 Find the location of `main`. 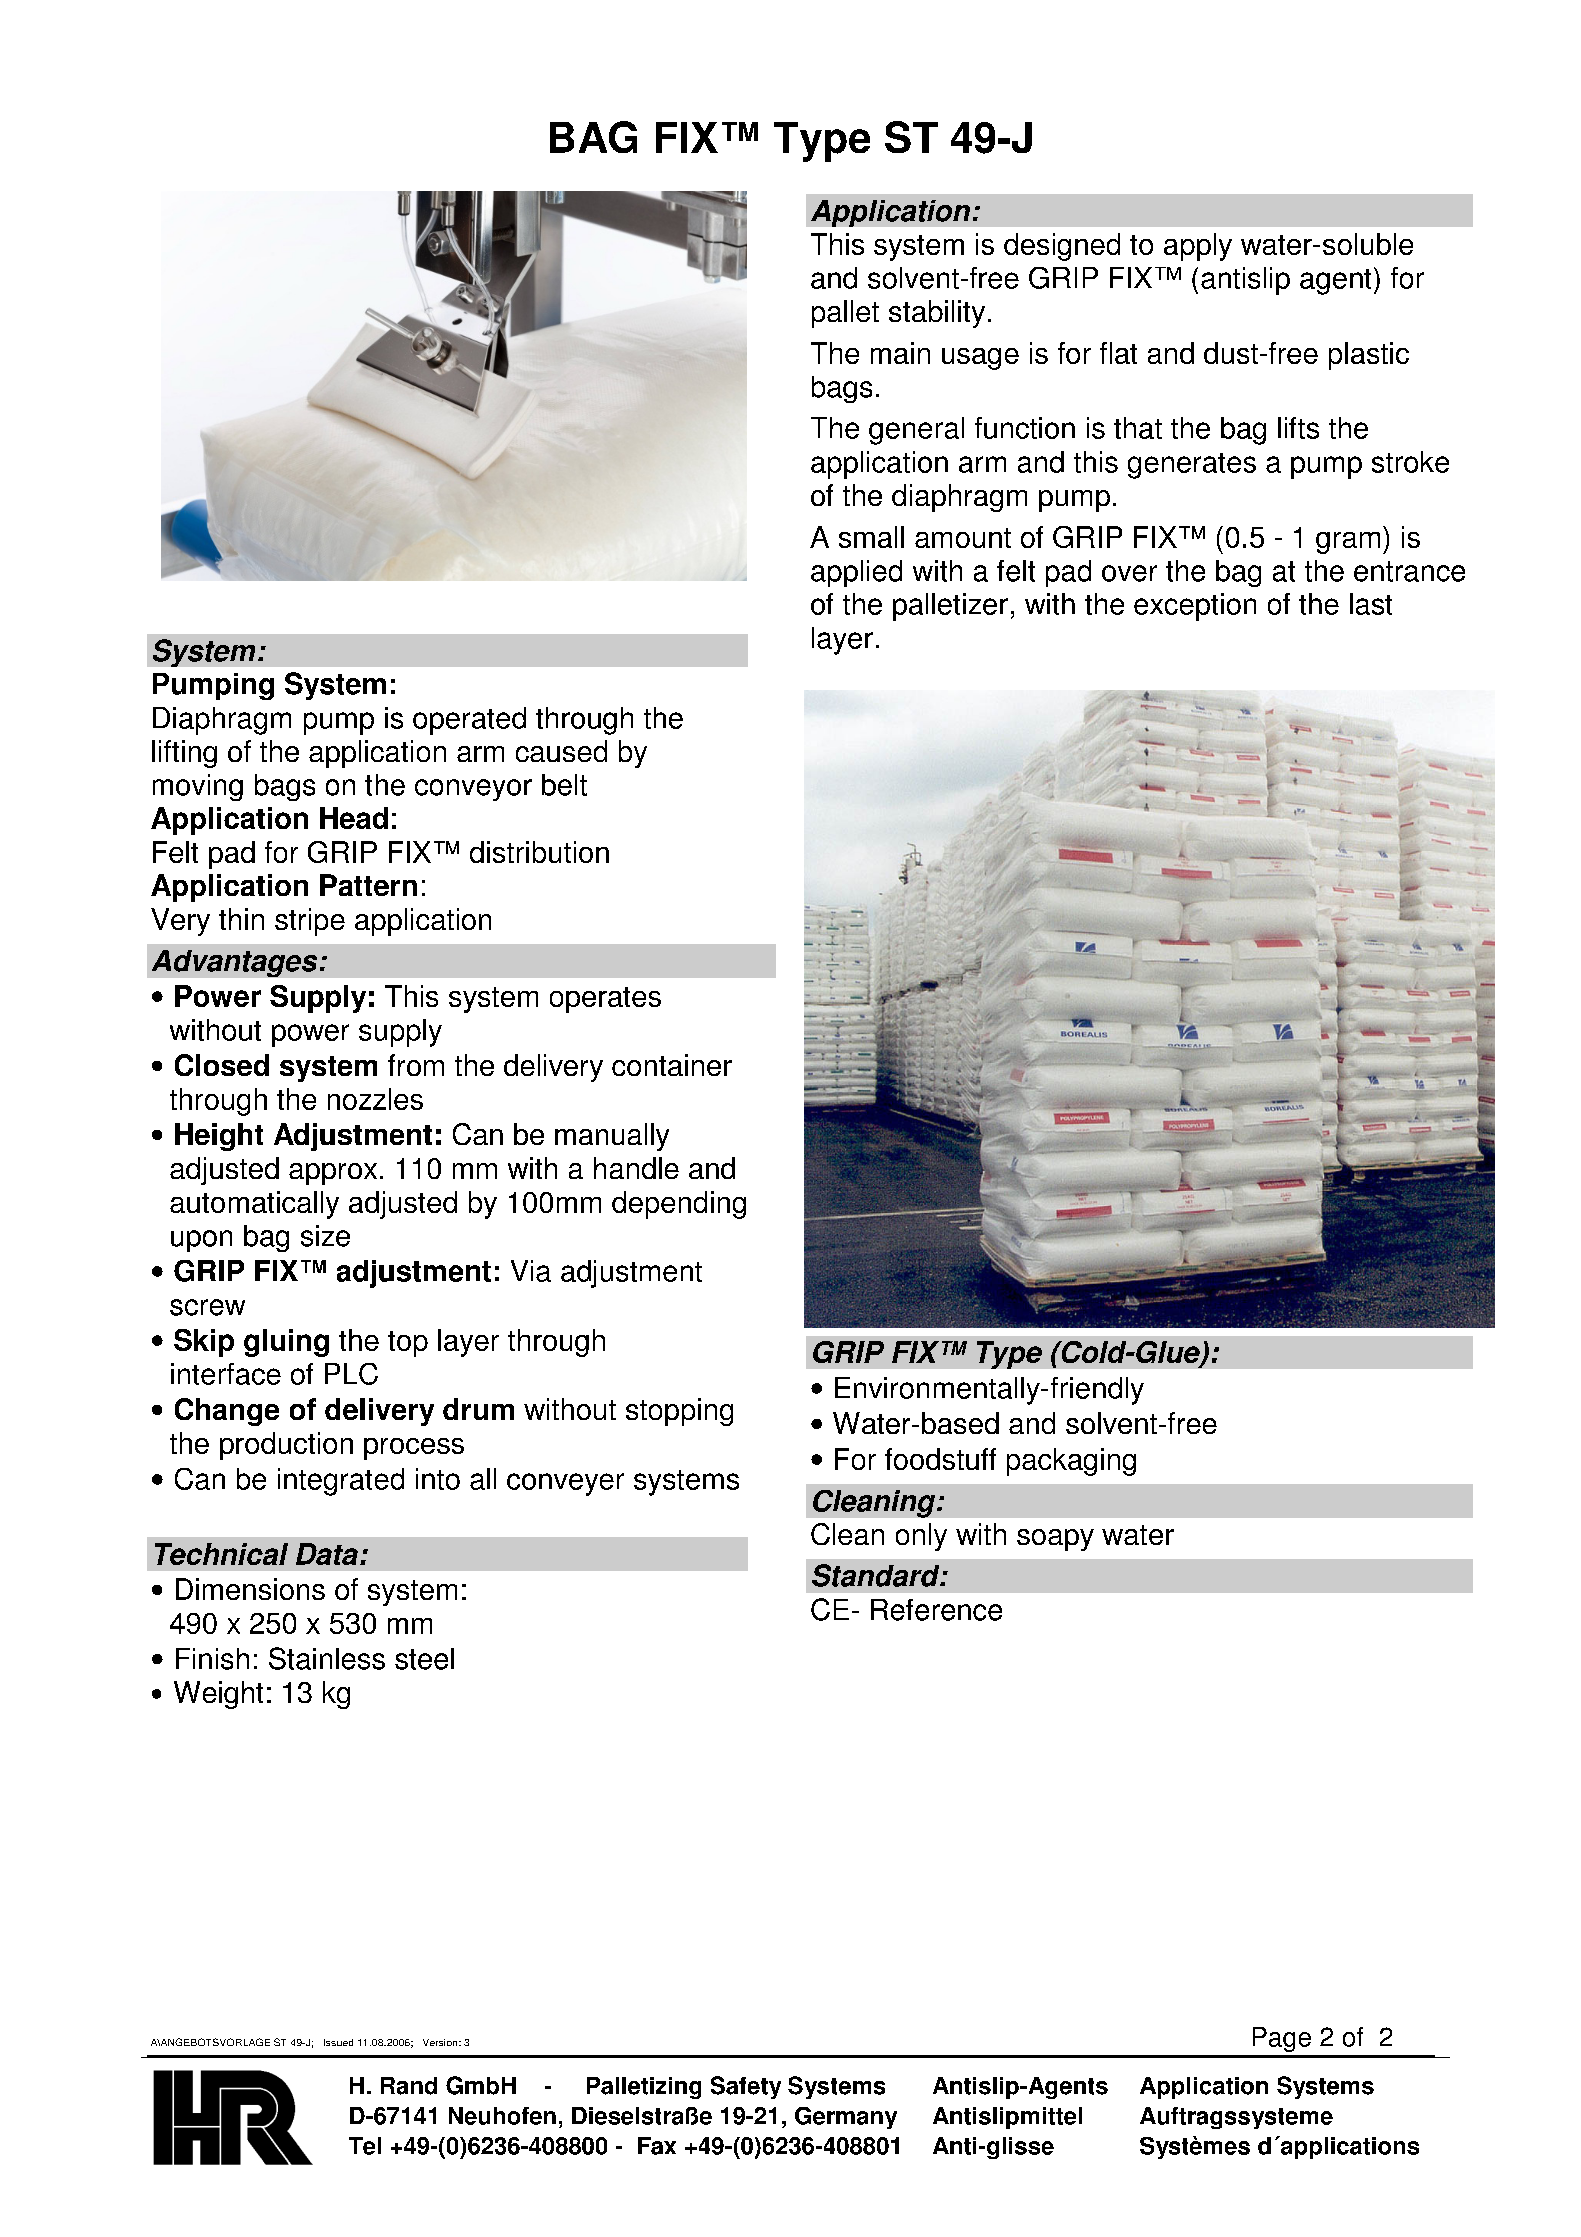

main is located at coordinates (900, 353).
